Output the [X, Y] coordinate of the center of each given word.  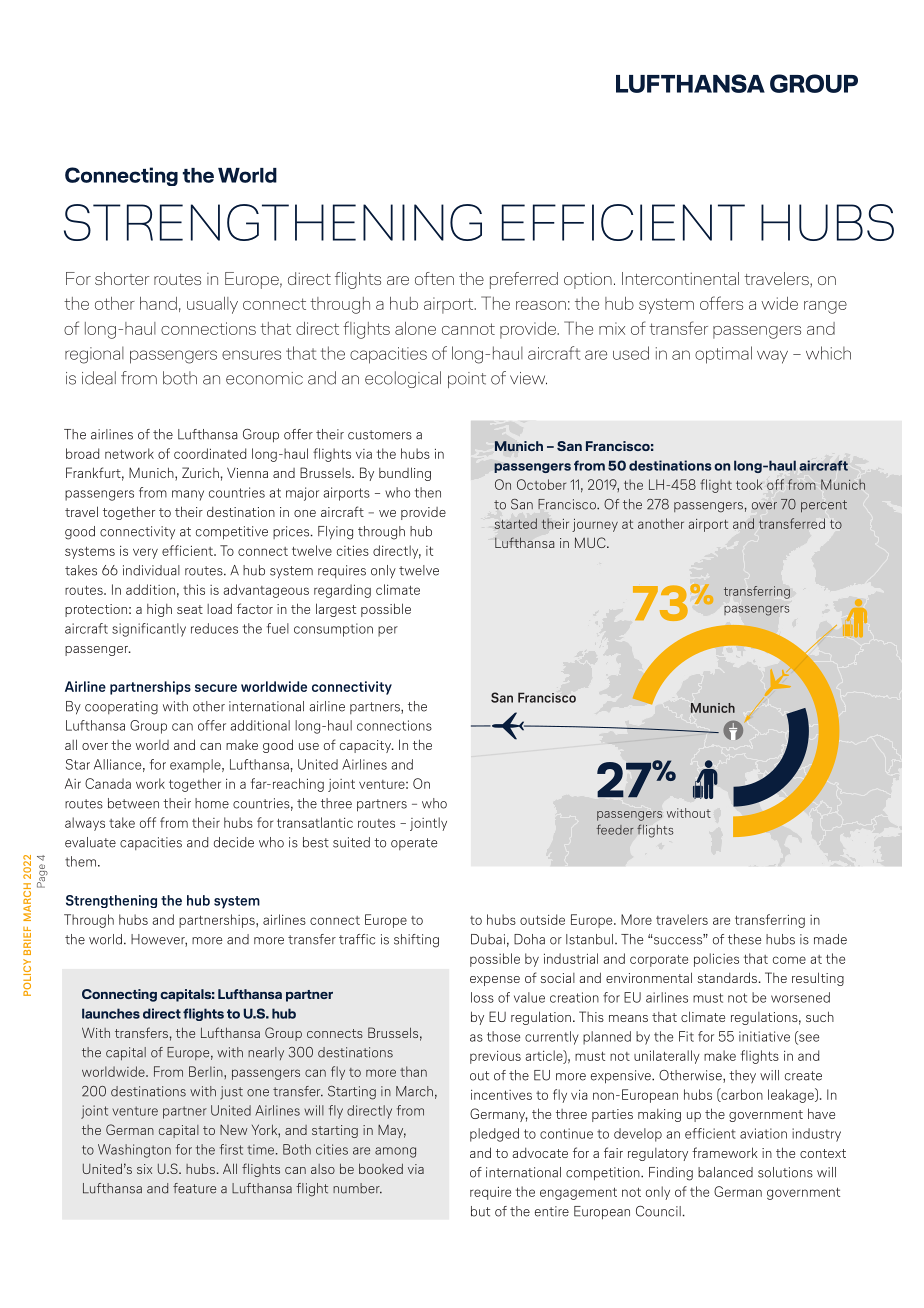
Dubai [488, 939]
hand [158, 303]
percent [824, 506]
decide [234, 842]
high [159, 610]
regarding [342, 591]
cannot [468, 329]
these [744, 939]
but [480, 1211]
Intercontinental [680, 278]
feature [194, 1188]
